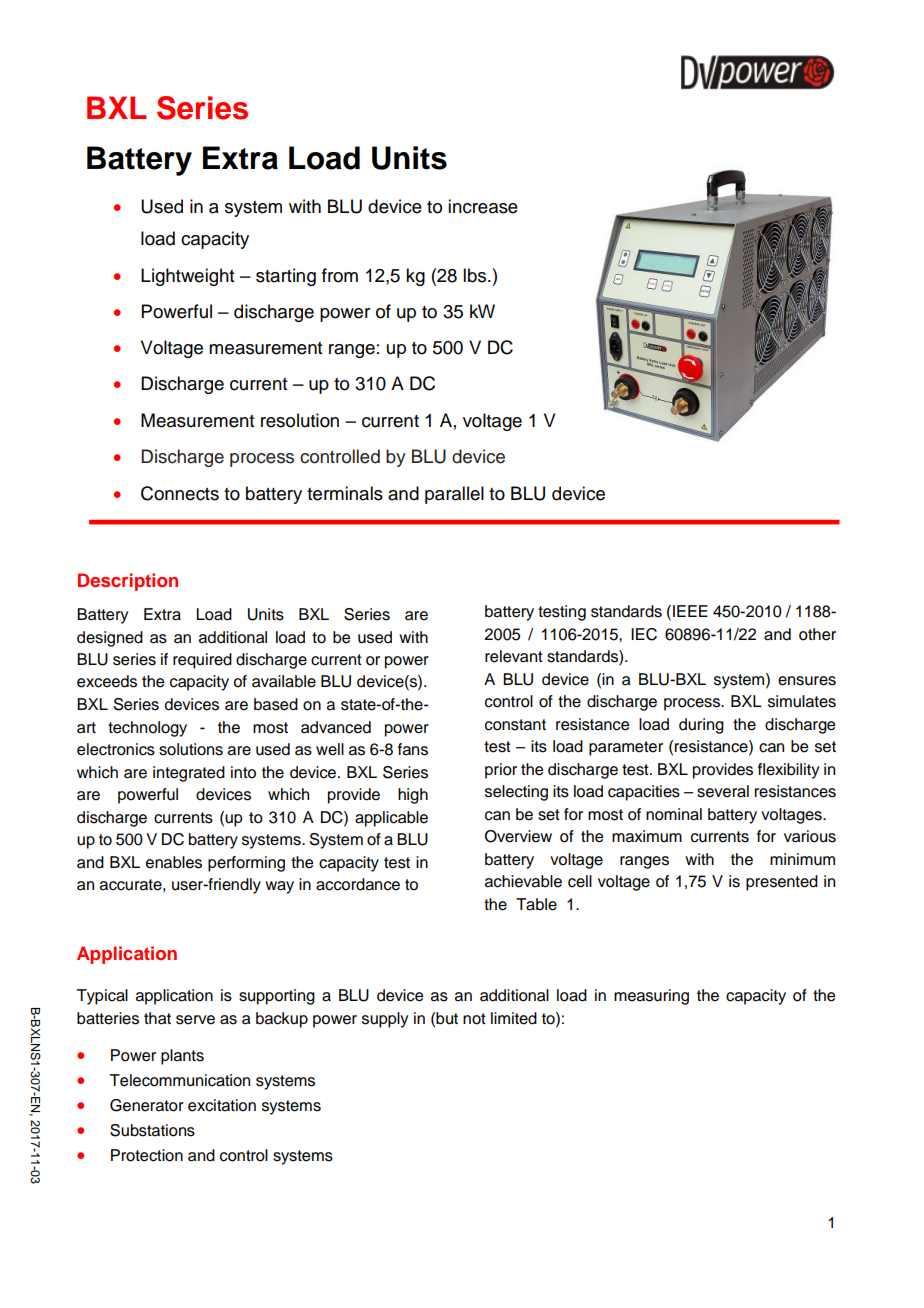 The height and width of the screenshot is (1308, 924). I want to click on increase, so click(483, 206).
